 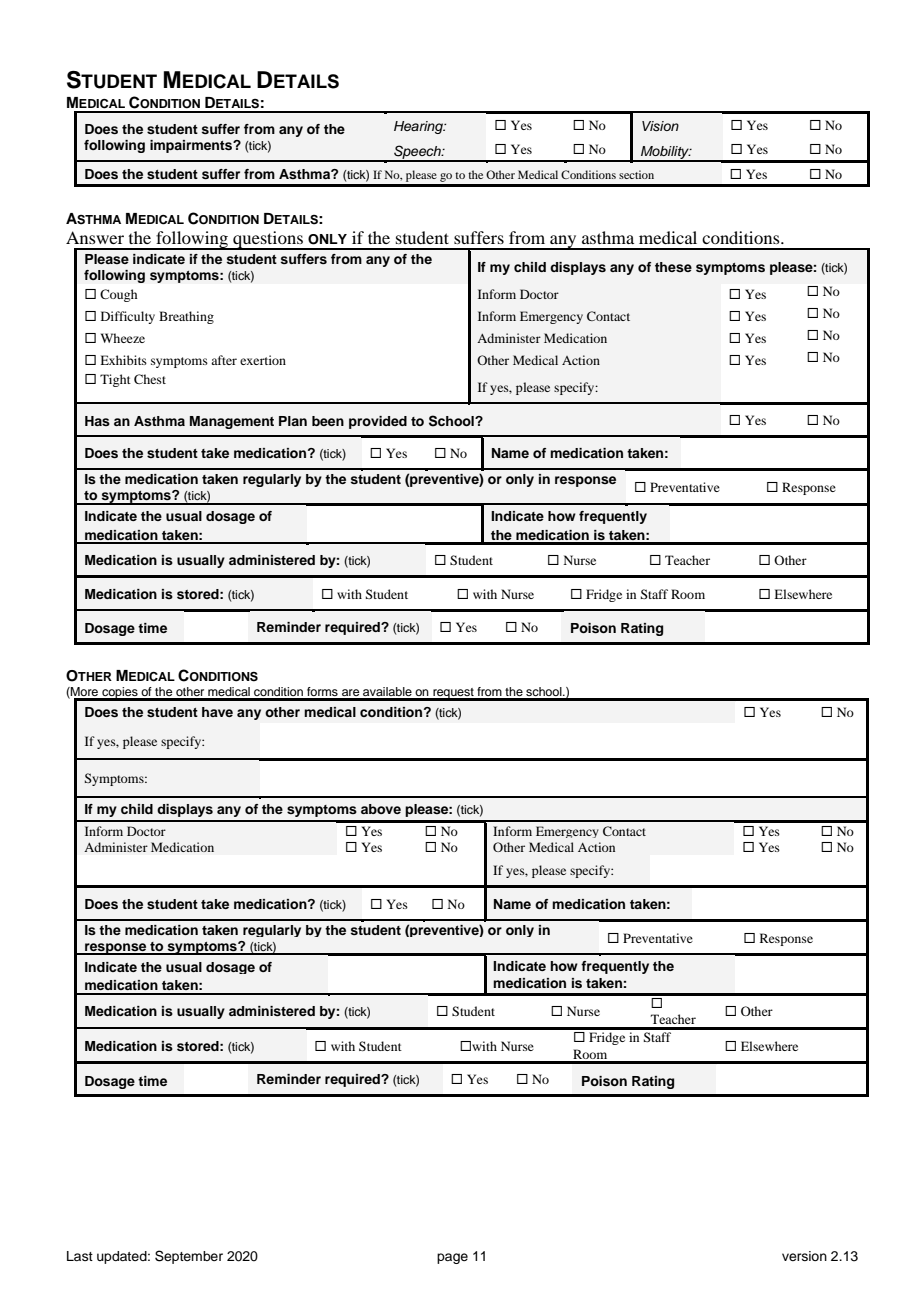 What do you see at coordinates (217, 712) in the image?
I see `have` at bounding box center [217, 712].
